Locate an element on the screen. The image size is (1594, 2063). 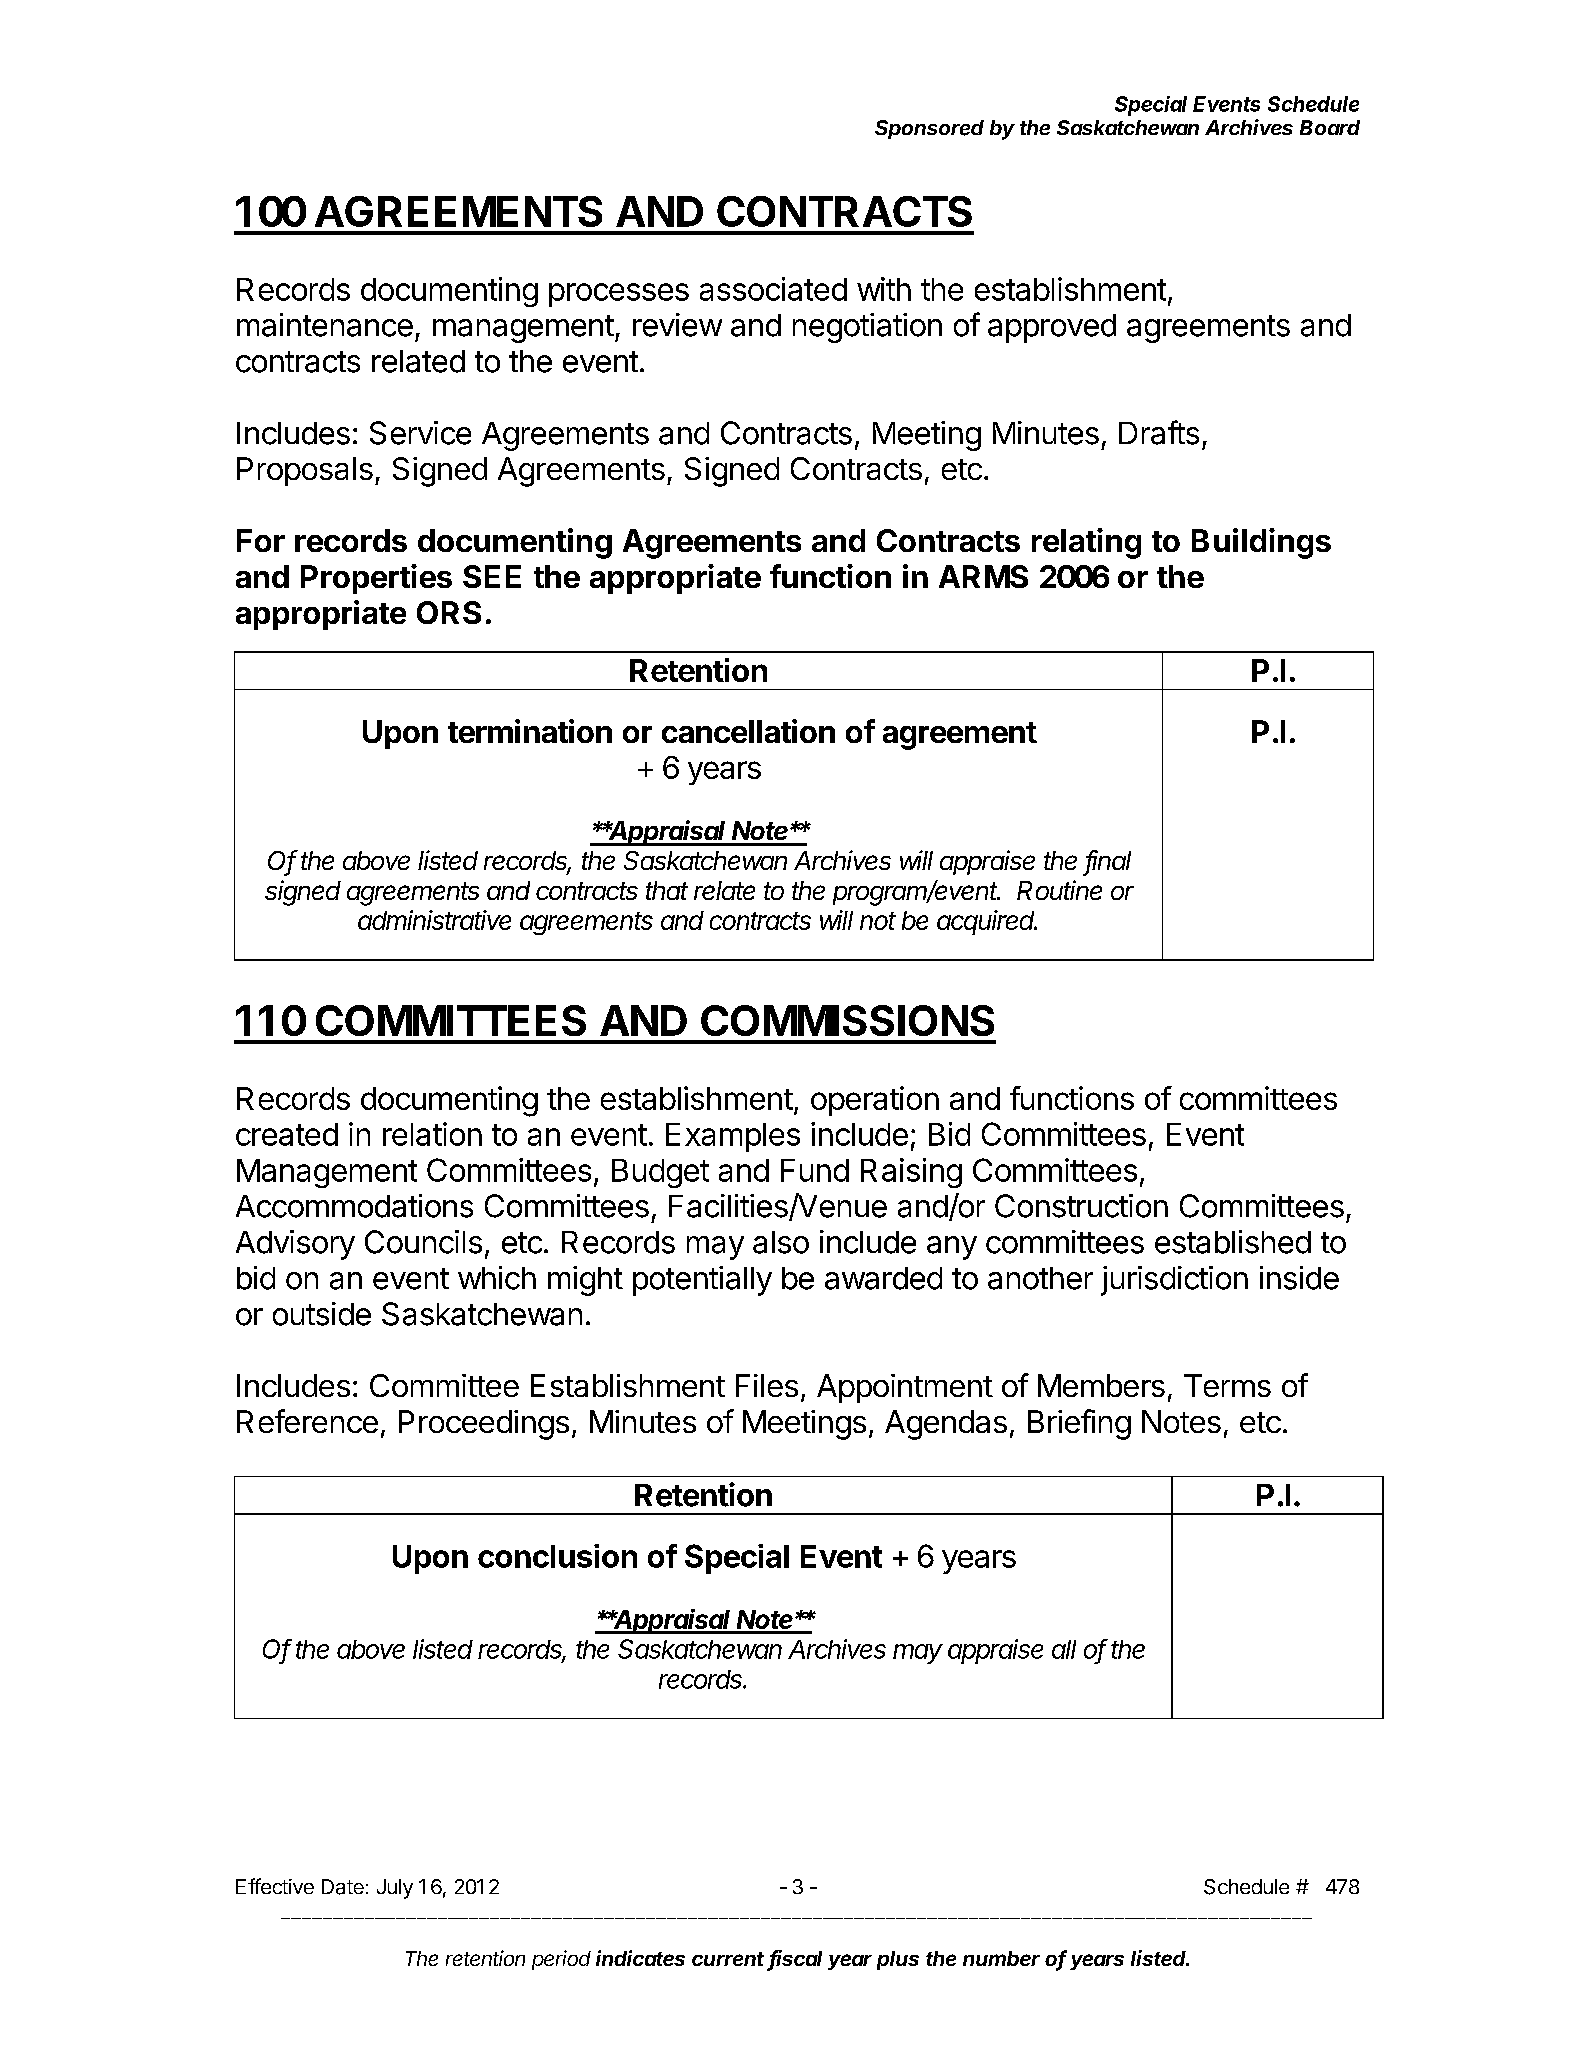
Board is located at coordinates (1330, 127).
